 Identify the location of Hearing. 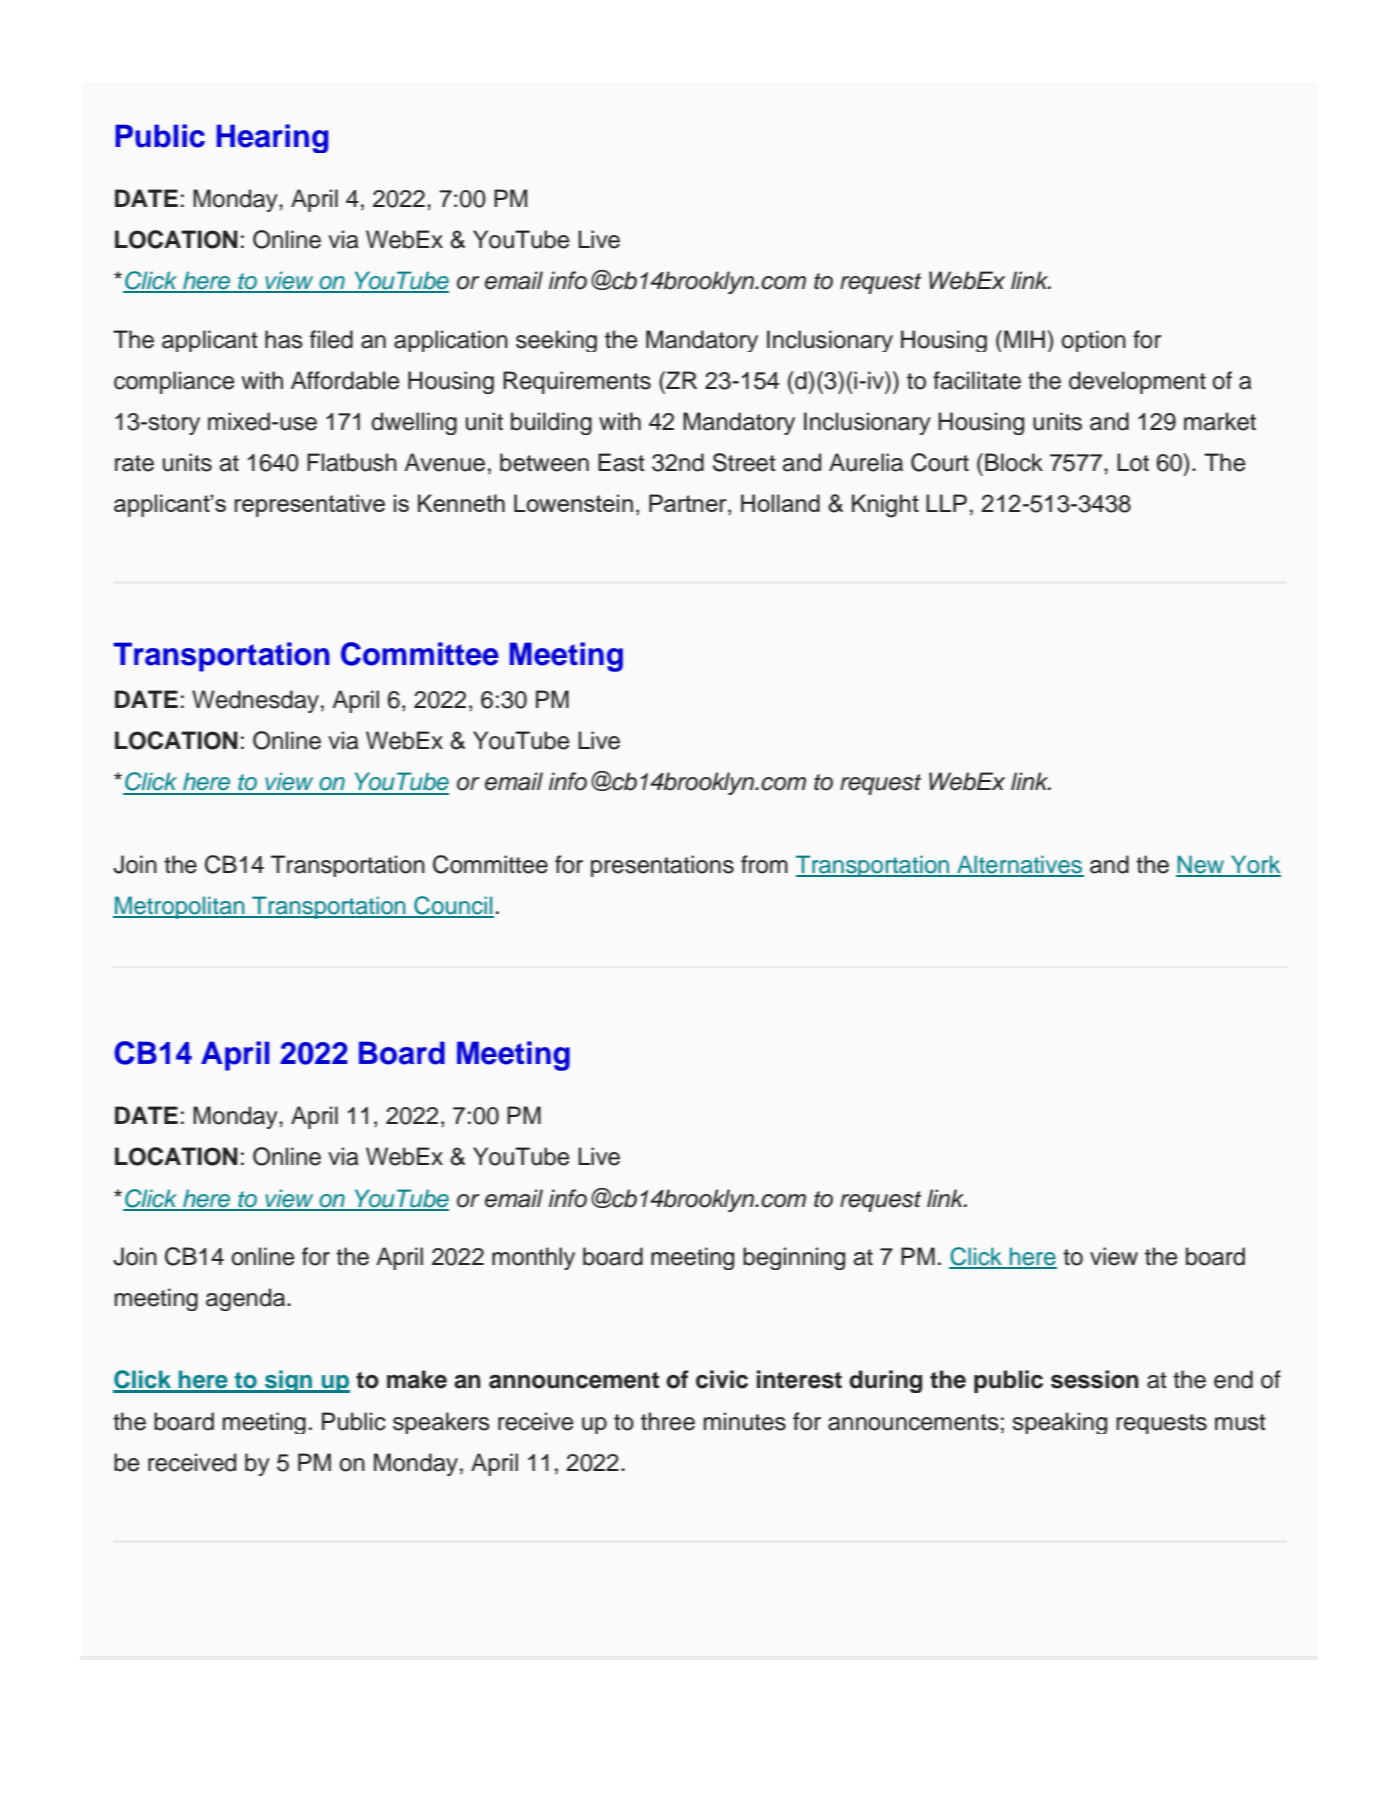
(272, 138).
